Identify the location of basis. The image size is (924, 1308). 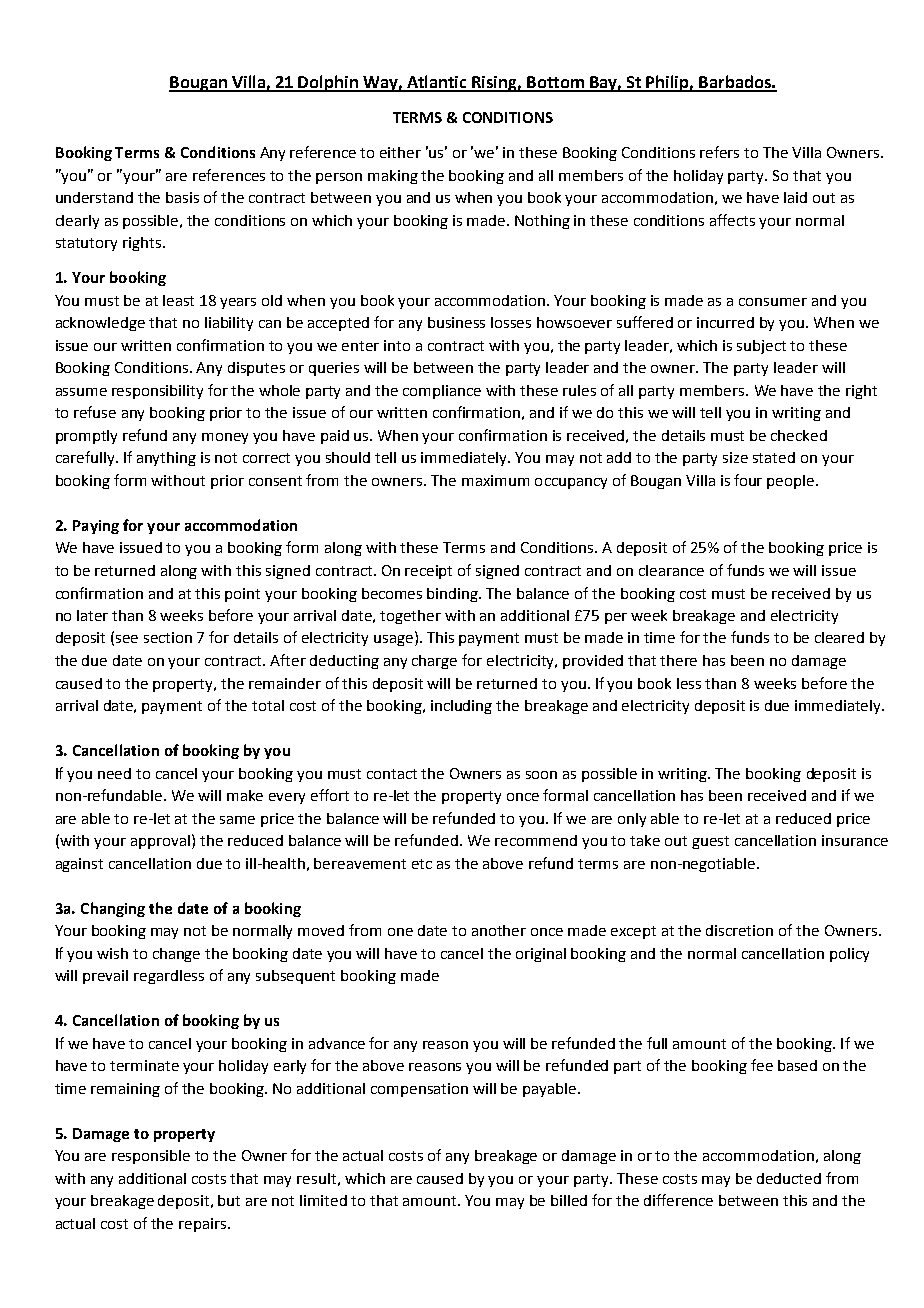
(182, 197).
